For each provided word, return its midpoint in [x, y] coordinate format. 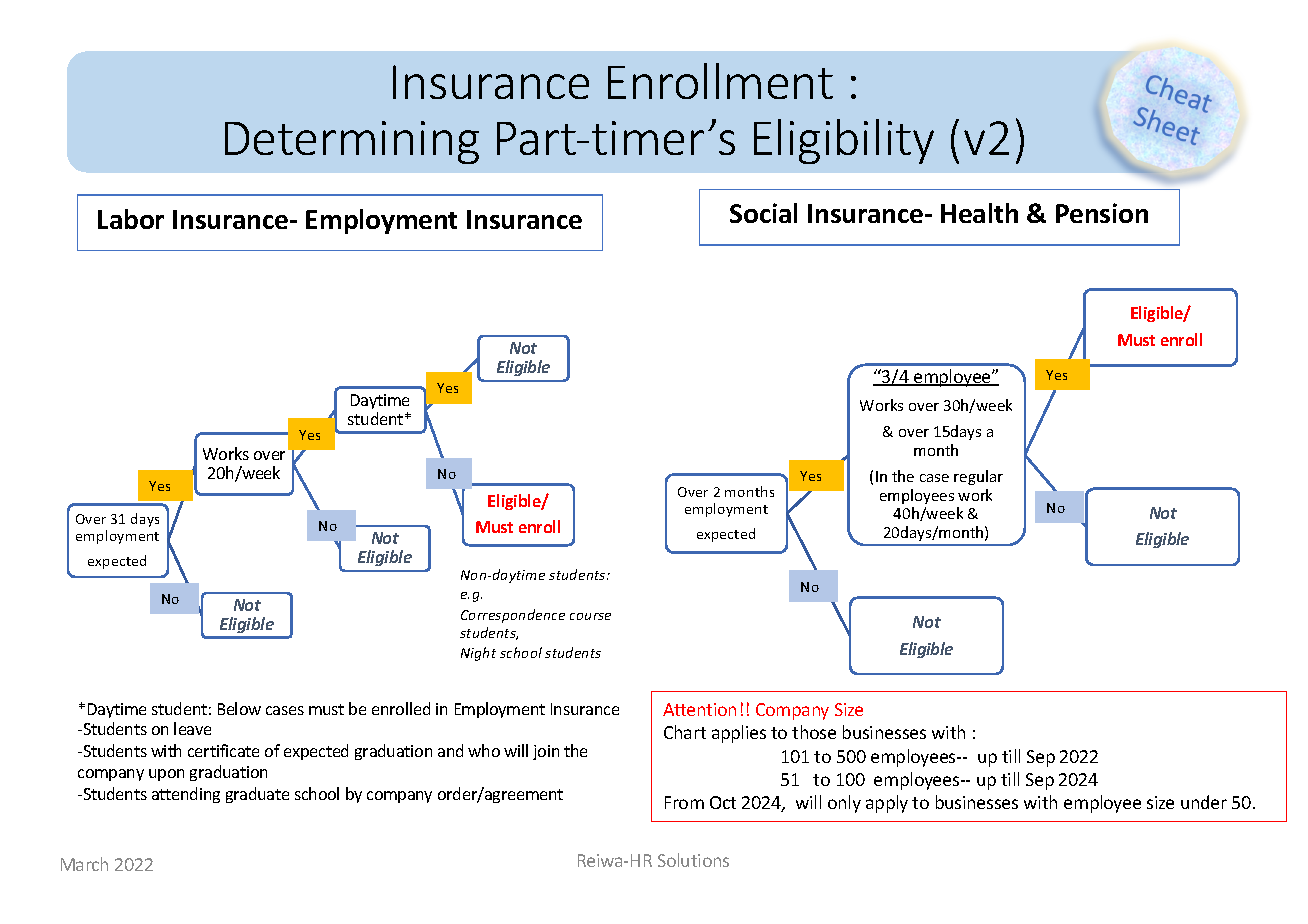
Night [478, 654]
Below [239, 708]
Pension [1102, 213]
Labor [131, 219]
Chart [685, 732]
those [814, 732]
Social [763, 213]
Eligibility [844, 141]
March [84, 864]
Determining [352, 142]
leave [192, 728]
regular [978, 477]
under [1204, 802]
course [590, 616]
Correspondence [513, 616]
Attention [699, 709]
